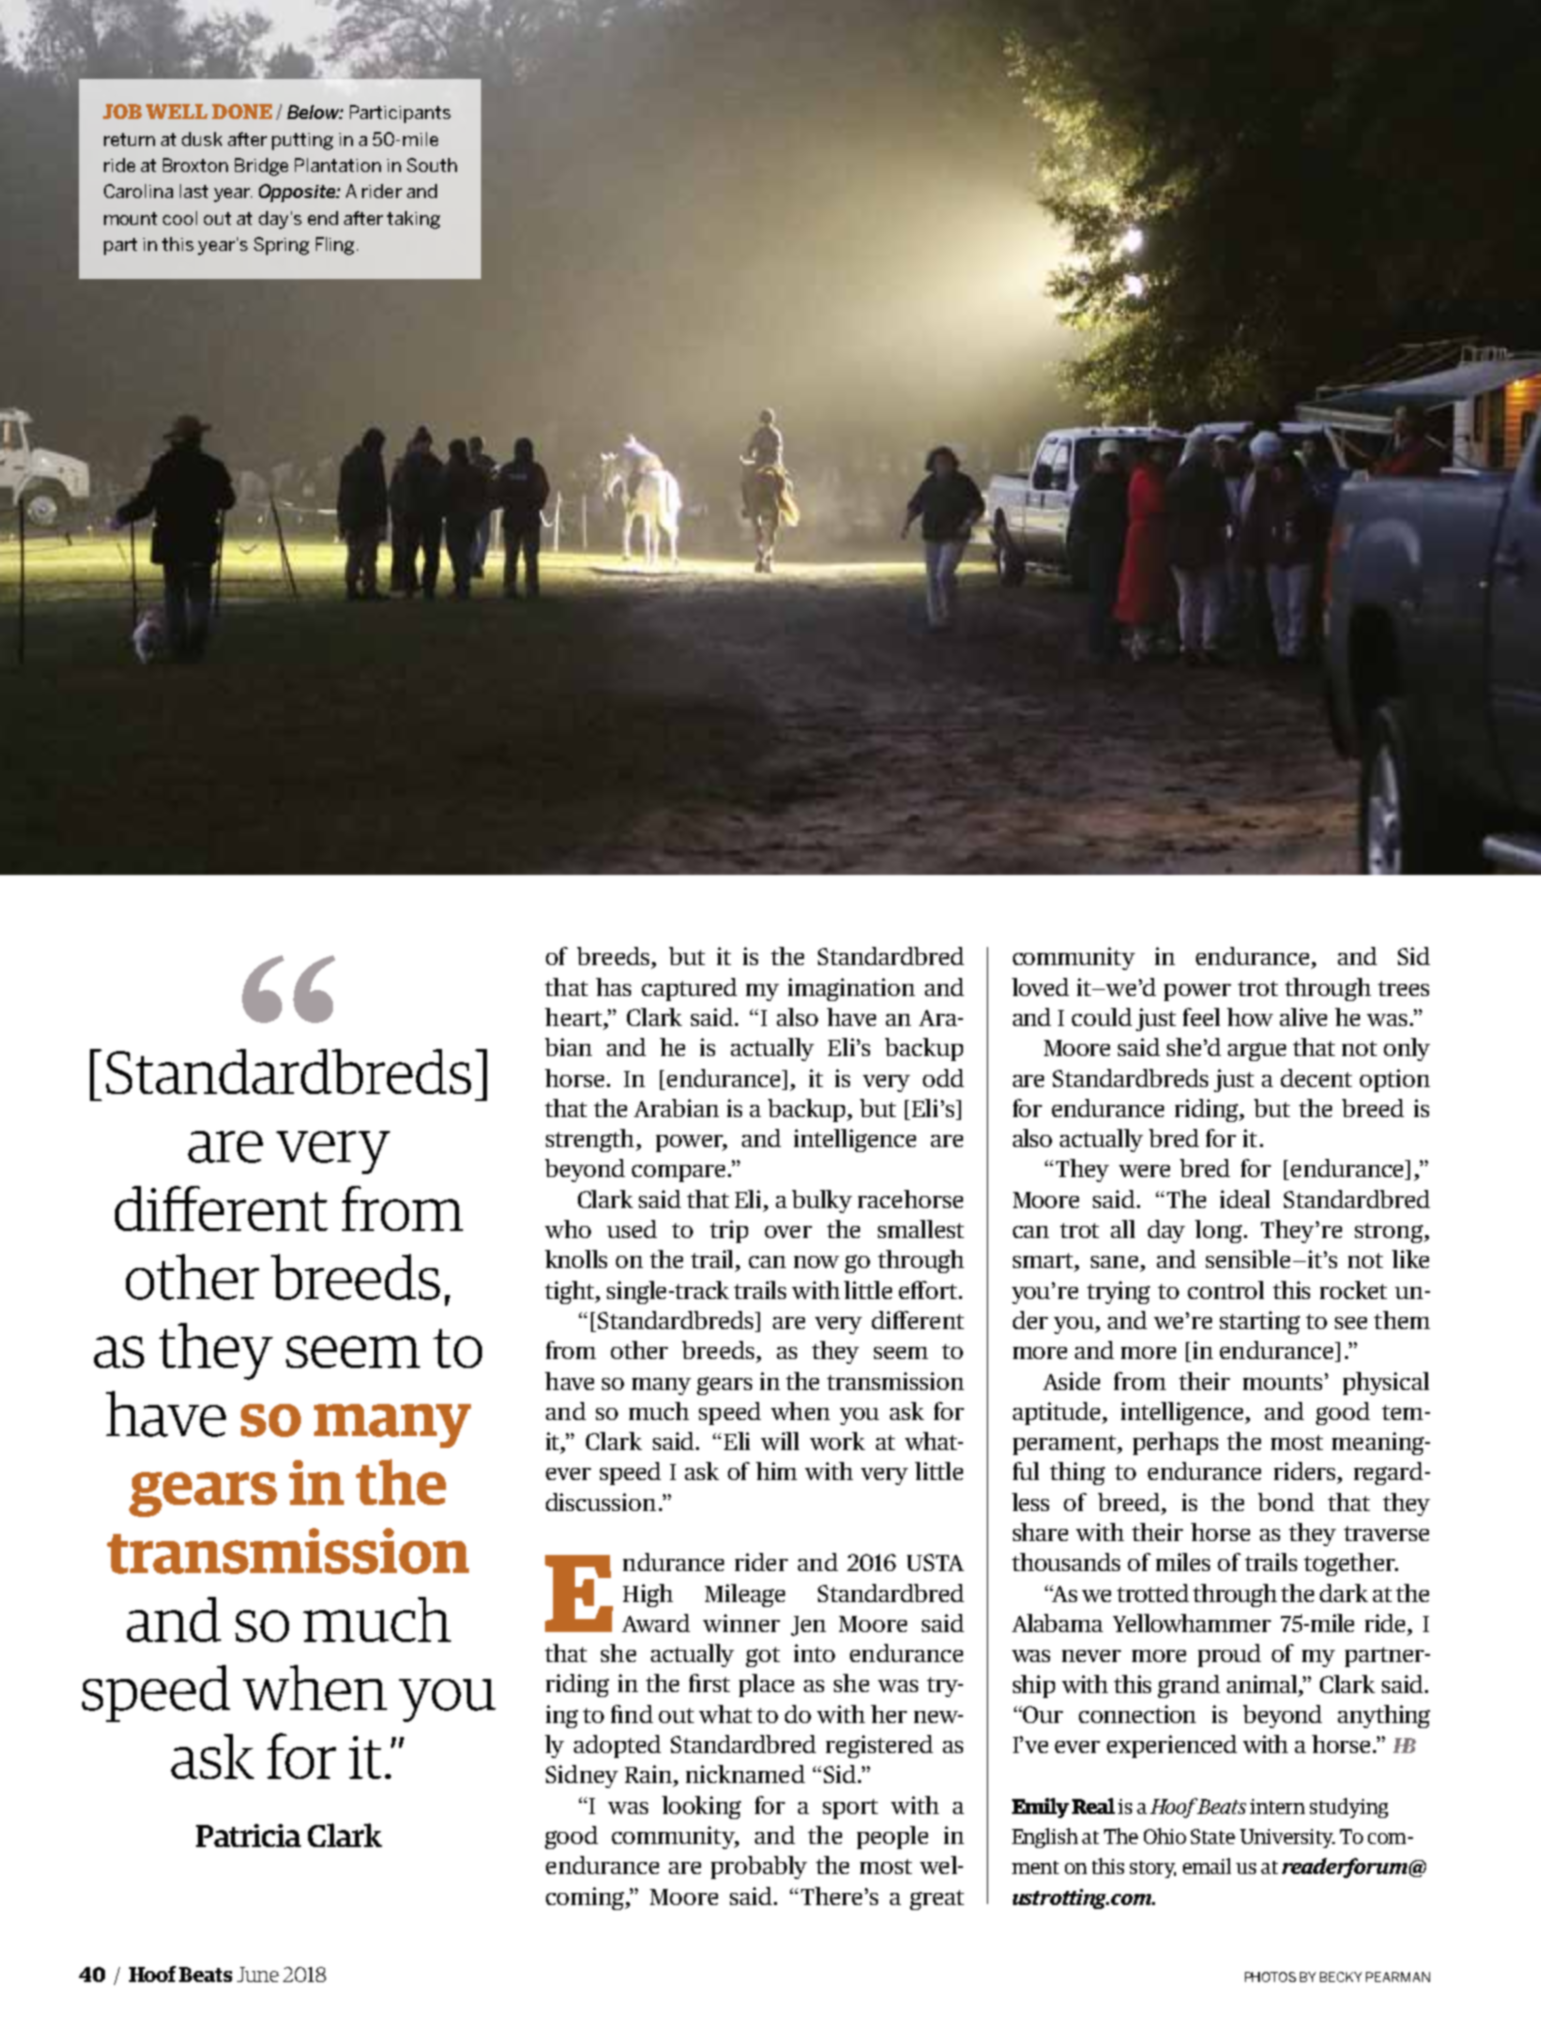 The width and height of the screenshot is (1541, 2039). What do you see at coordinates (413, 220) in the screenshot?
I see `taking` at bounding box center [413, 220].
